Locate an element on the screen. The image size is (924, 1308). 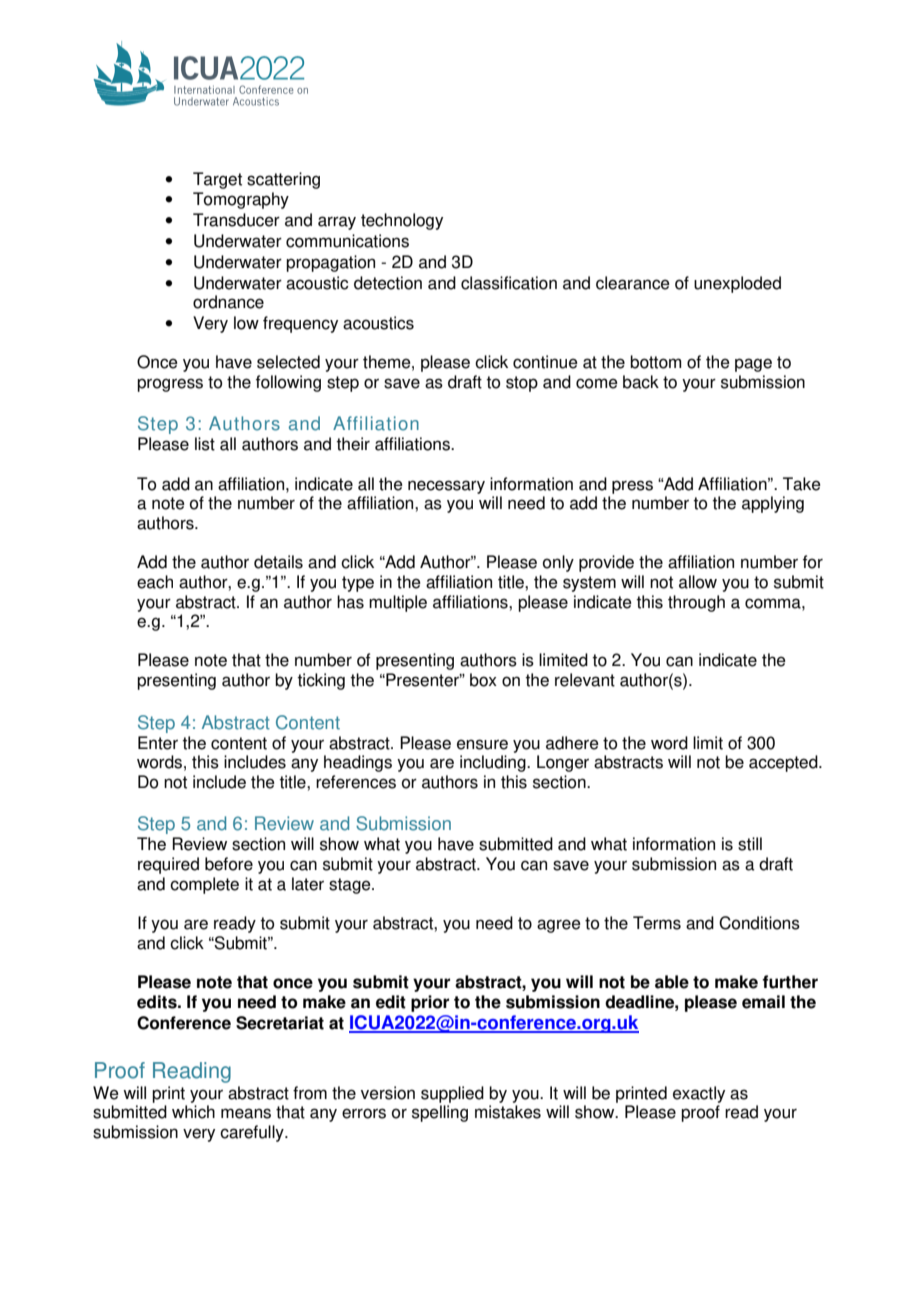
Tomography is located at coordinates (241, 200).
